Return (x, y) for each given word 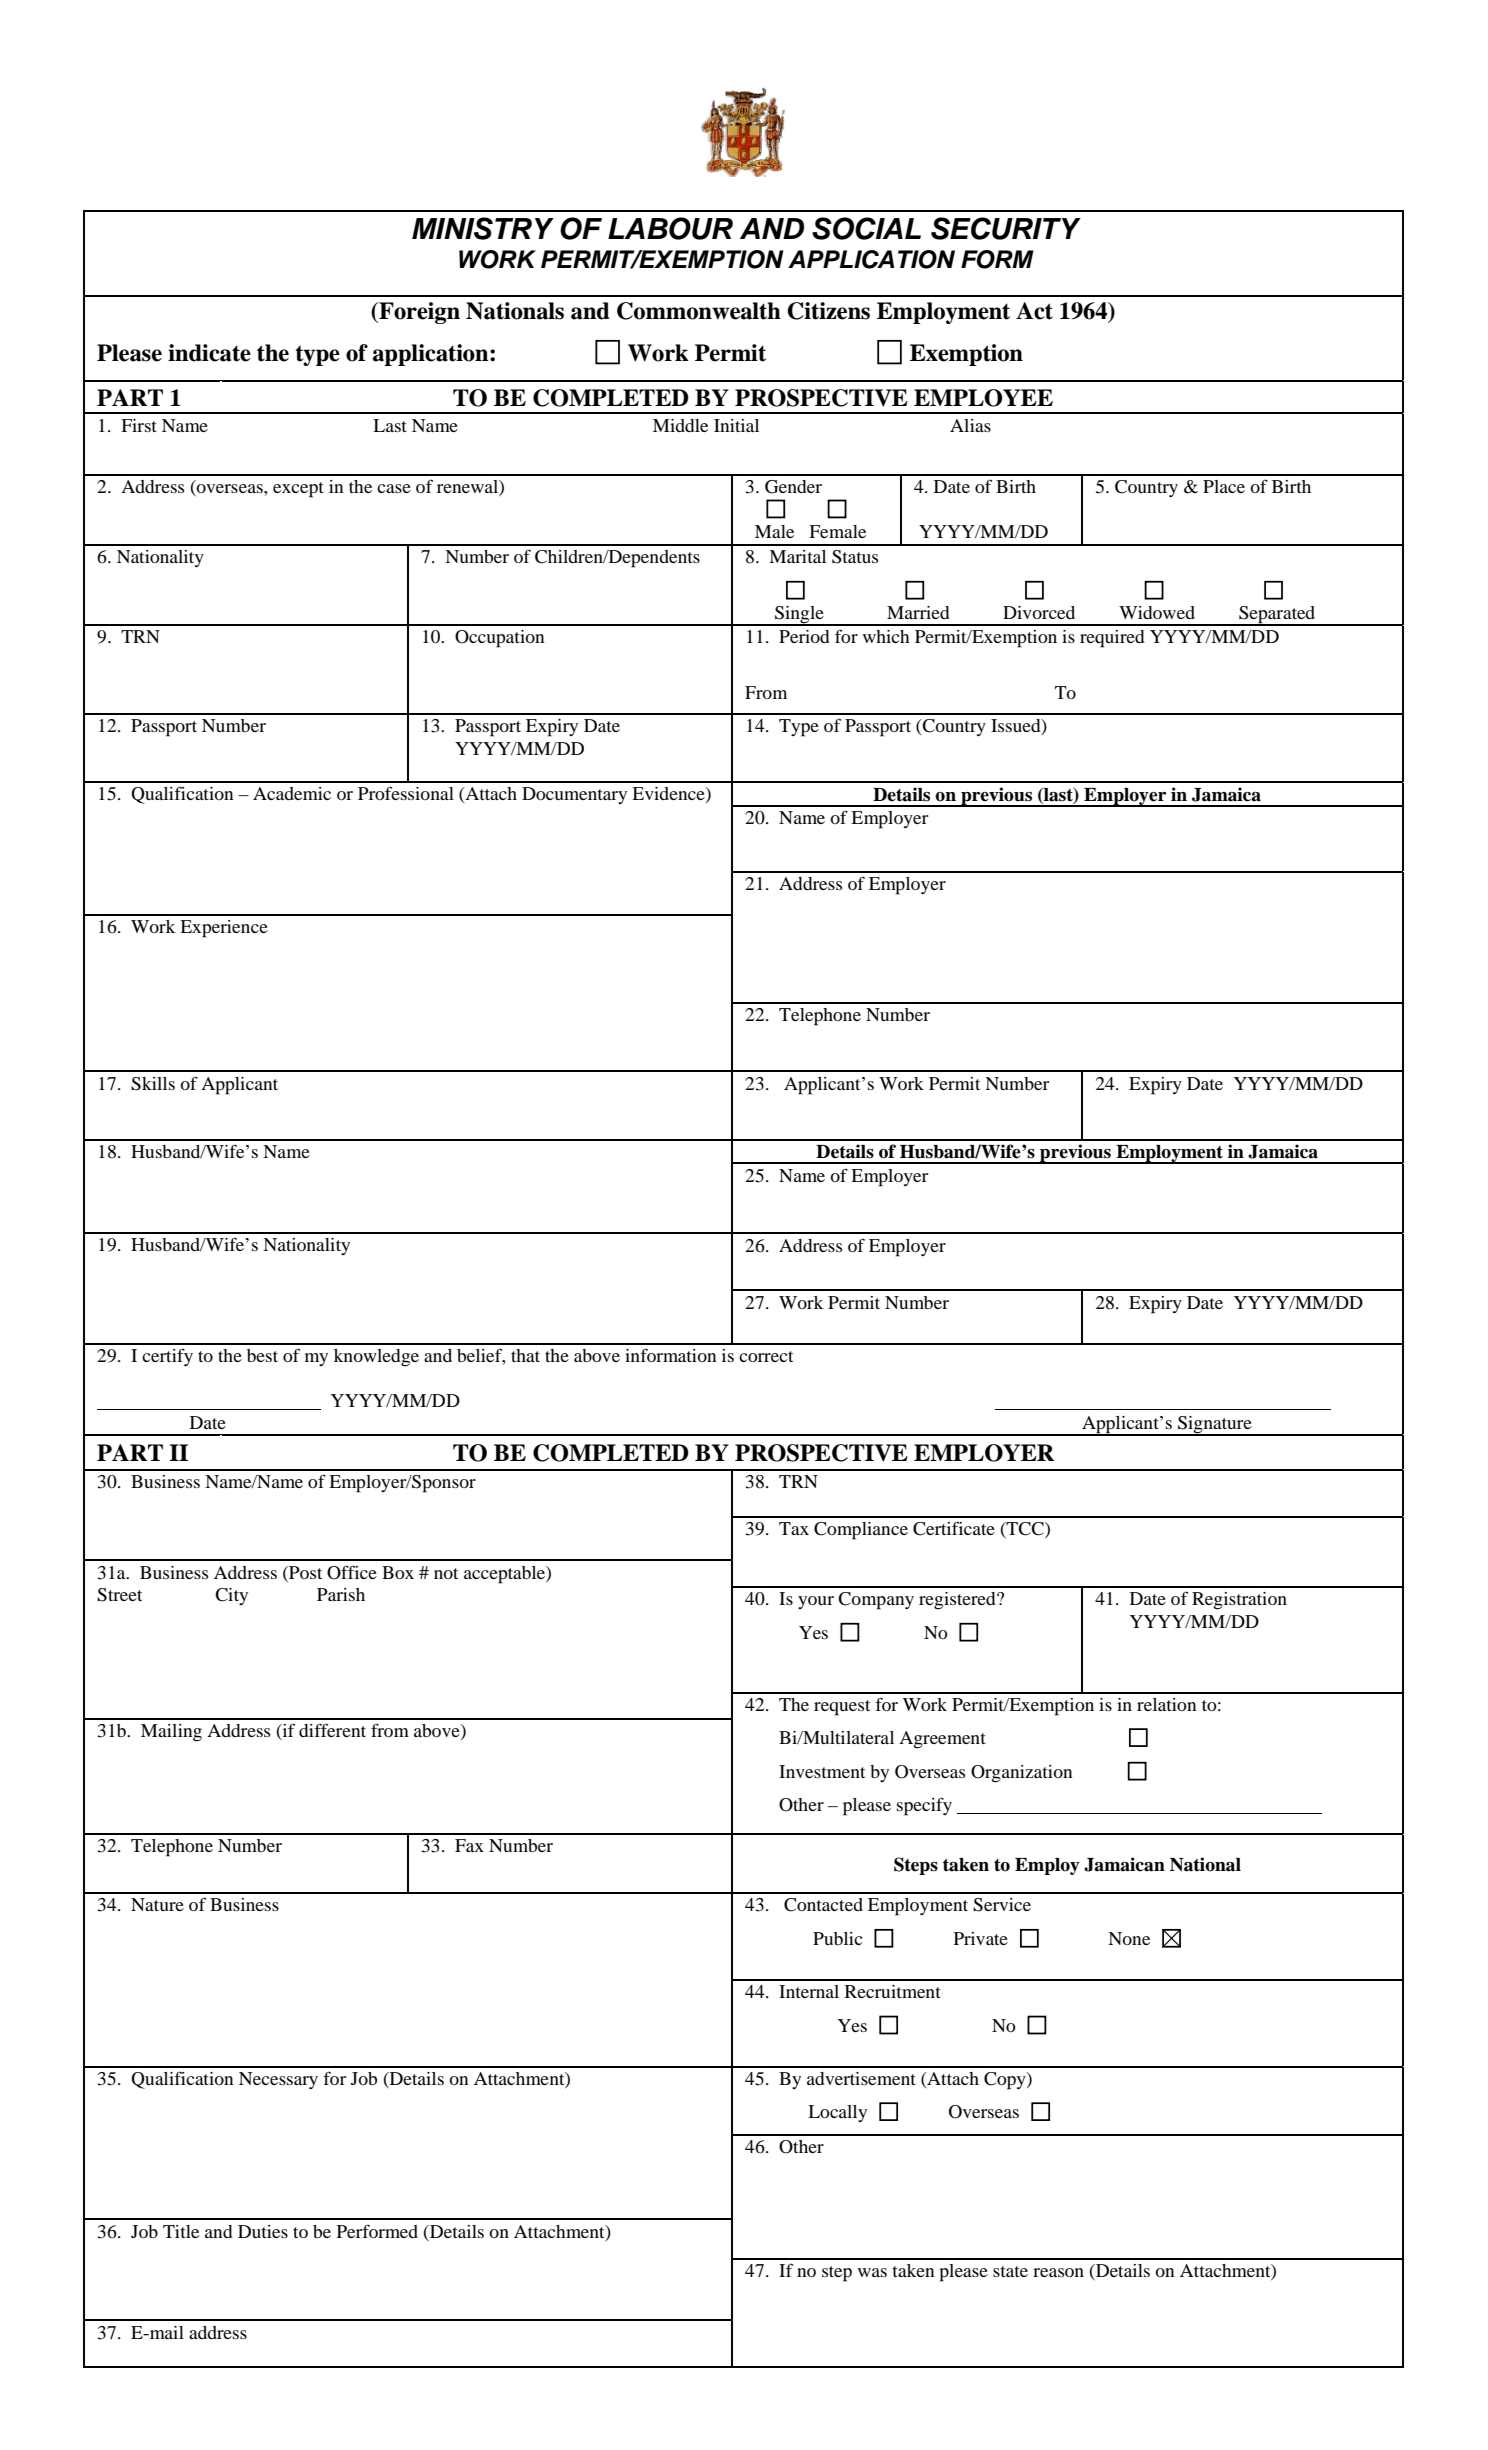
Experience (224, 929)
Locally (837, 2113)
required (1112, 639)
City (231, 1596)
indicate (209, 353)
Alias (970, 425)
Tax (794, 1528)
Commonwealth (699, 311)
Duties (263, 2231)
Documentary (574, 795)
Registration (1239, 1601)
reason (1058, 2272)
